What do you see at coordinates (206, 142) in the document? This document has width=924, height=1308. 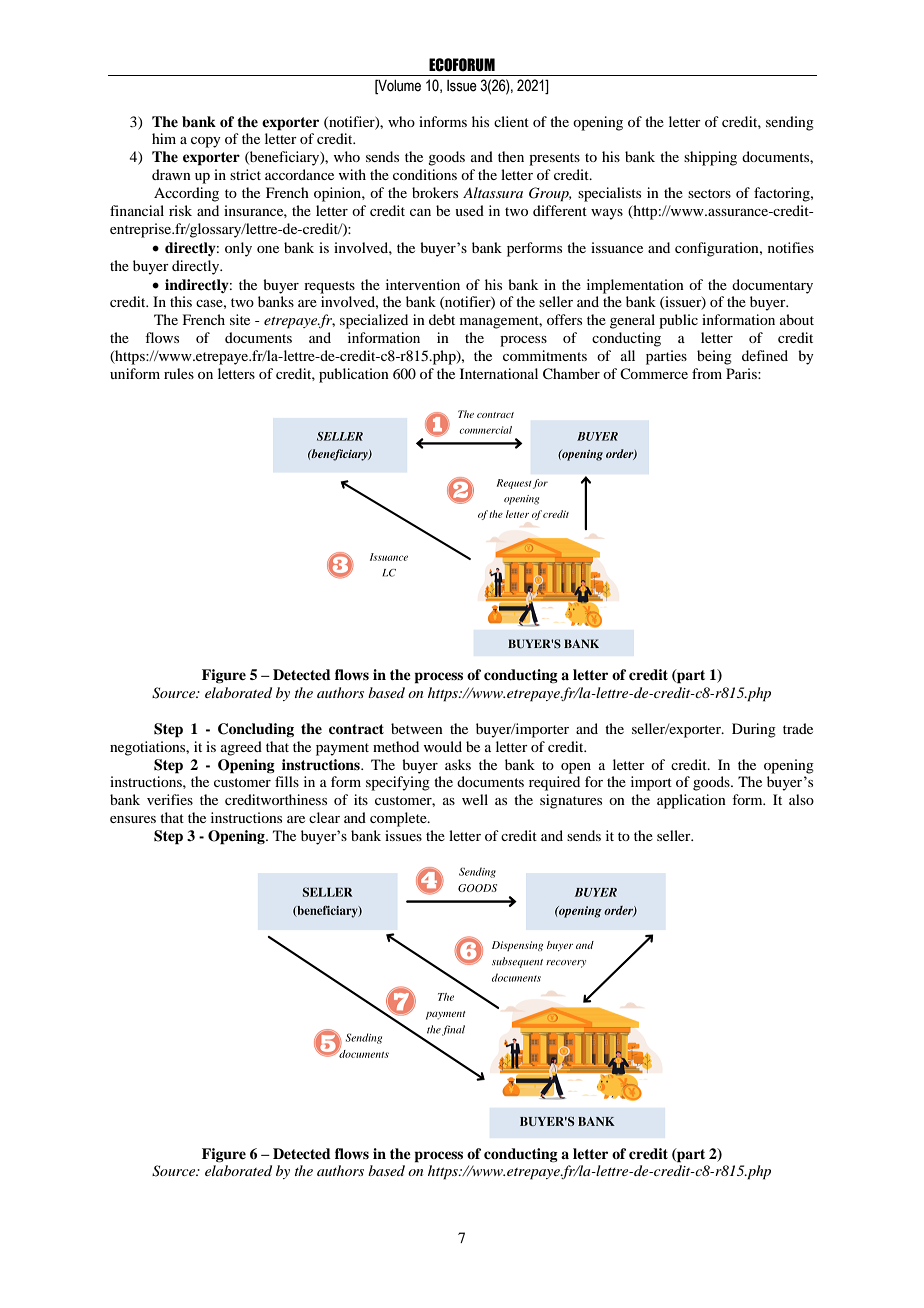 I see `copy` at bounding box center [206, 142].
